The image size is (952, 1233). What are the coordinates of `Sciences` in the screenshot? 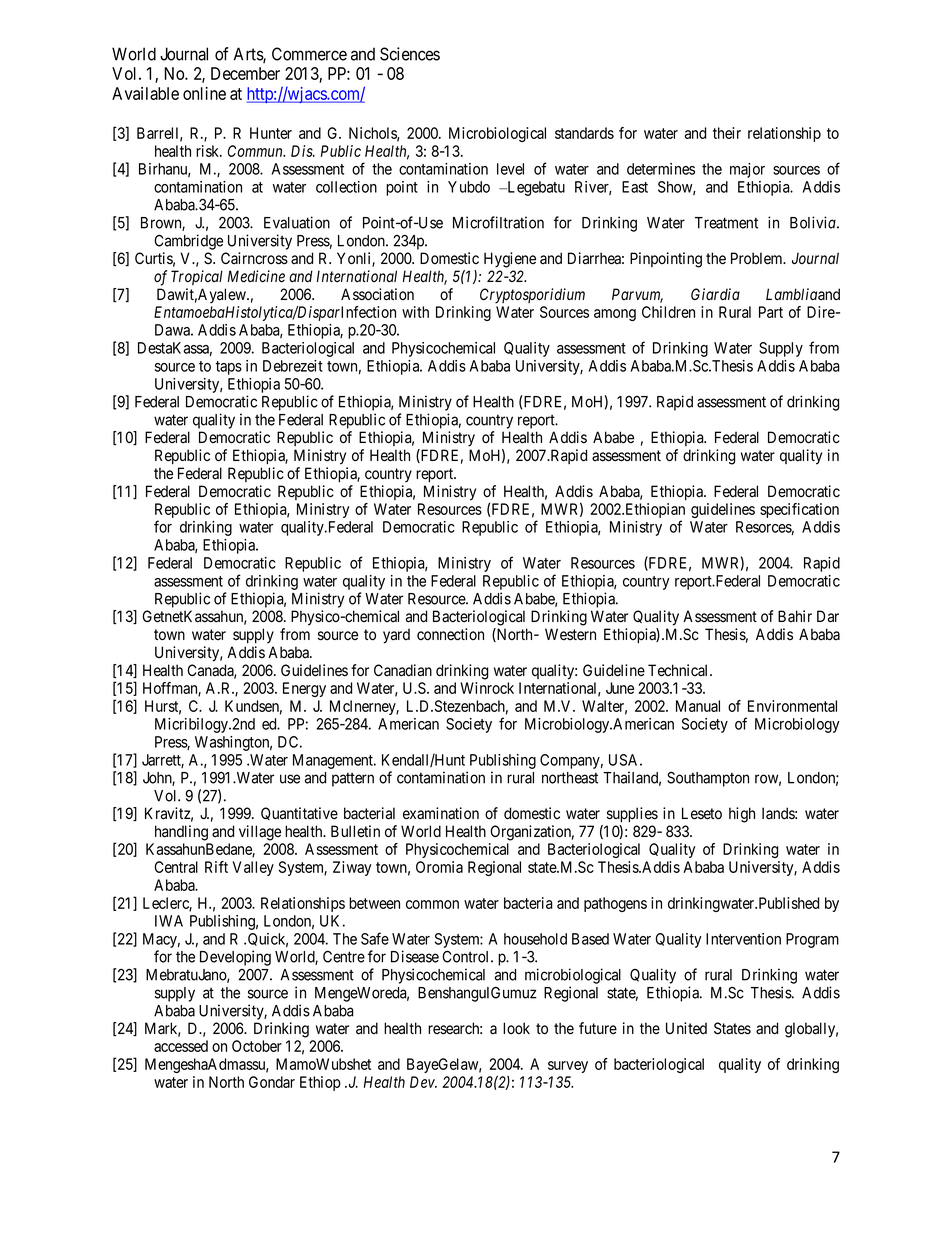 It's located at (410, 54).
